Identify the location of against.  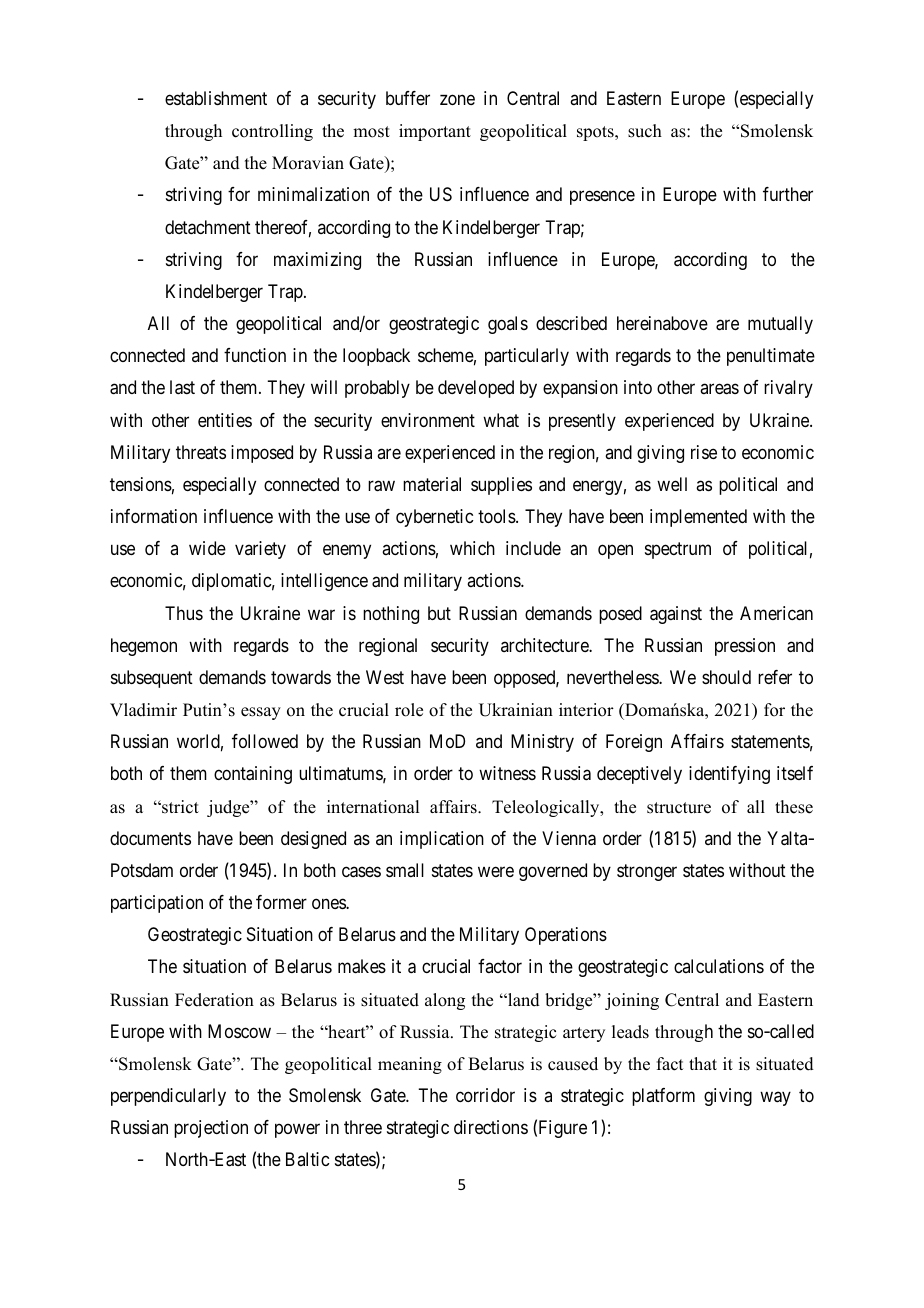
(676, 615).
